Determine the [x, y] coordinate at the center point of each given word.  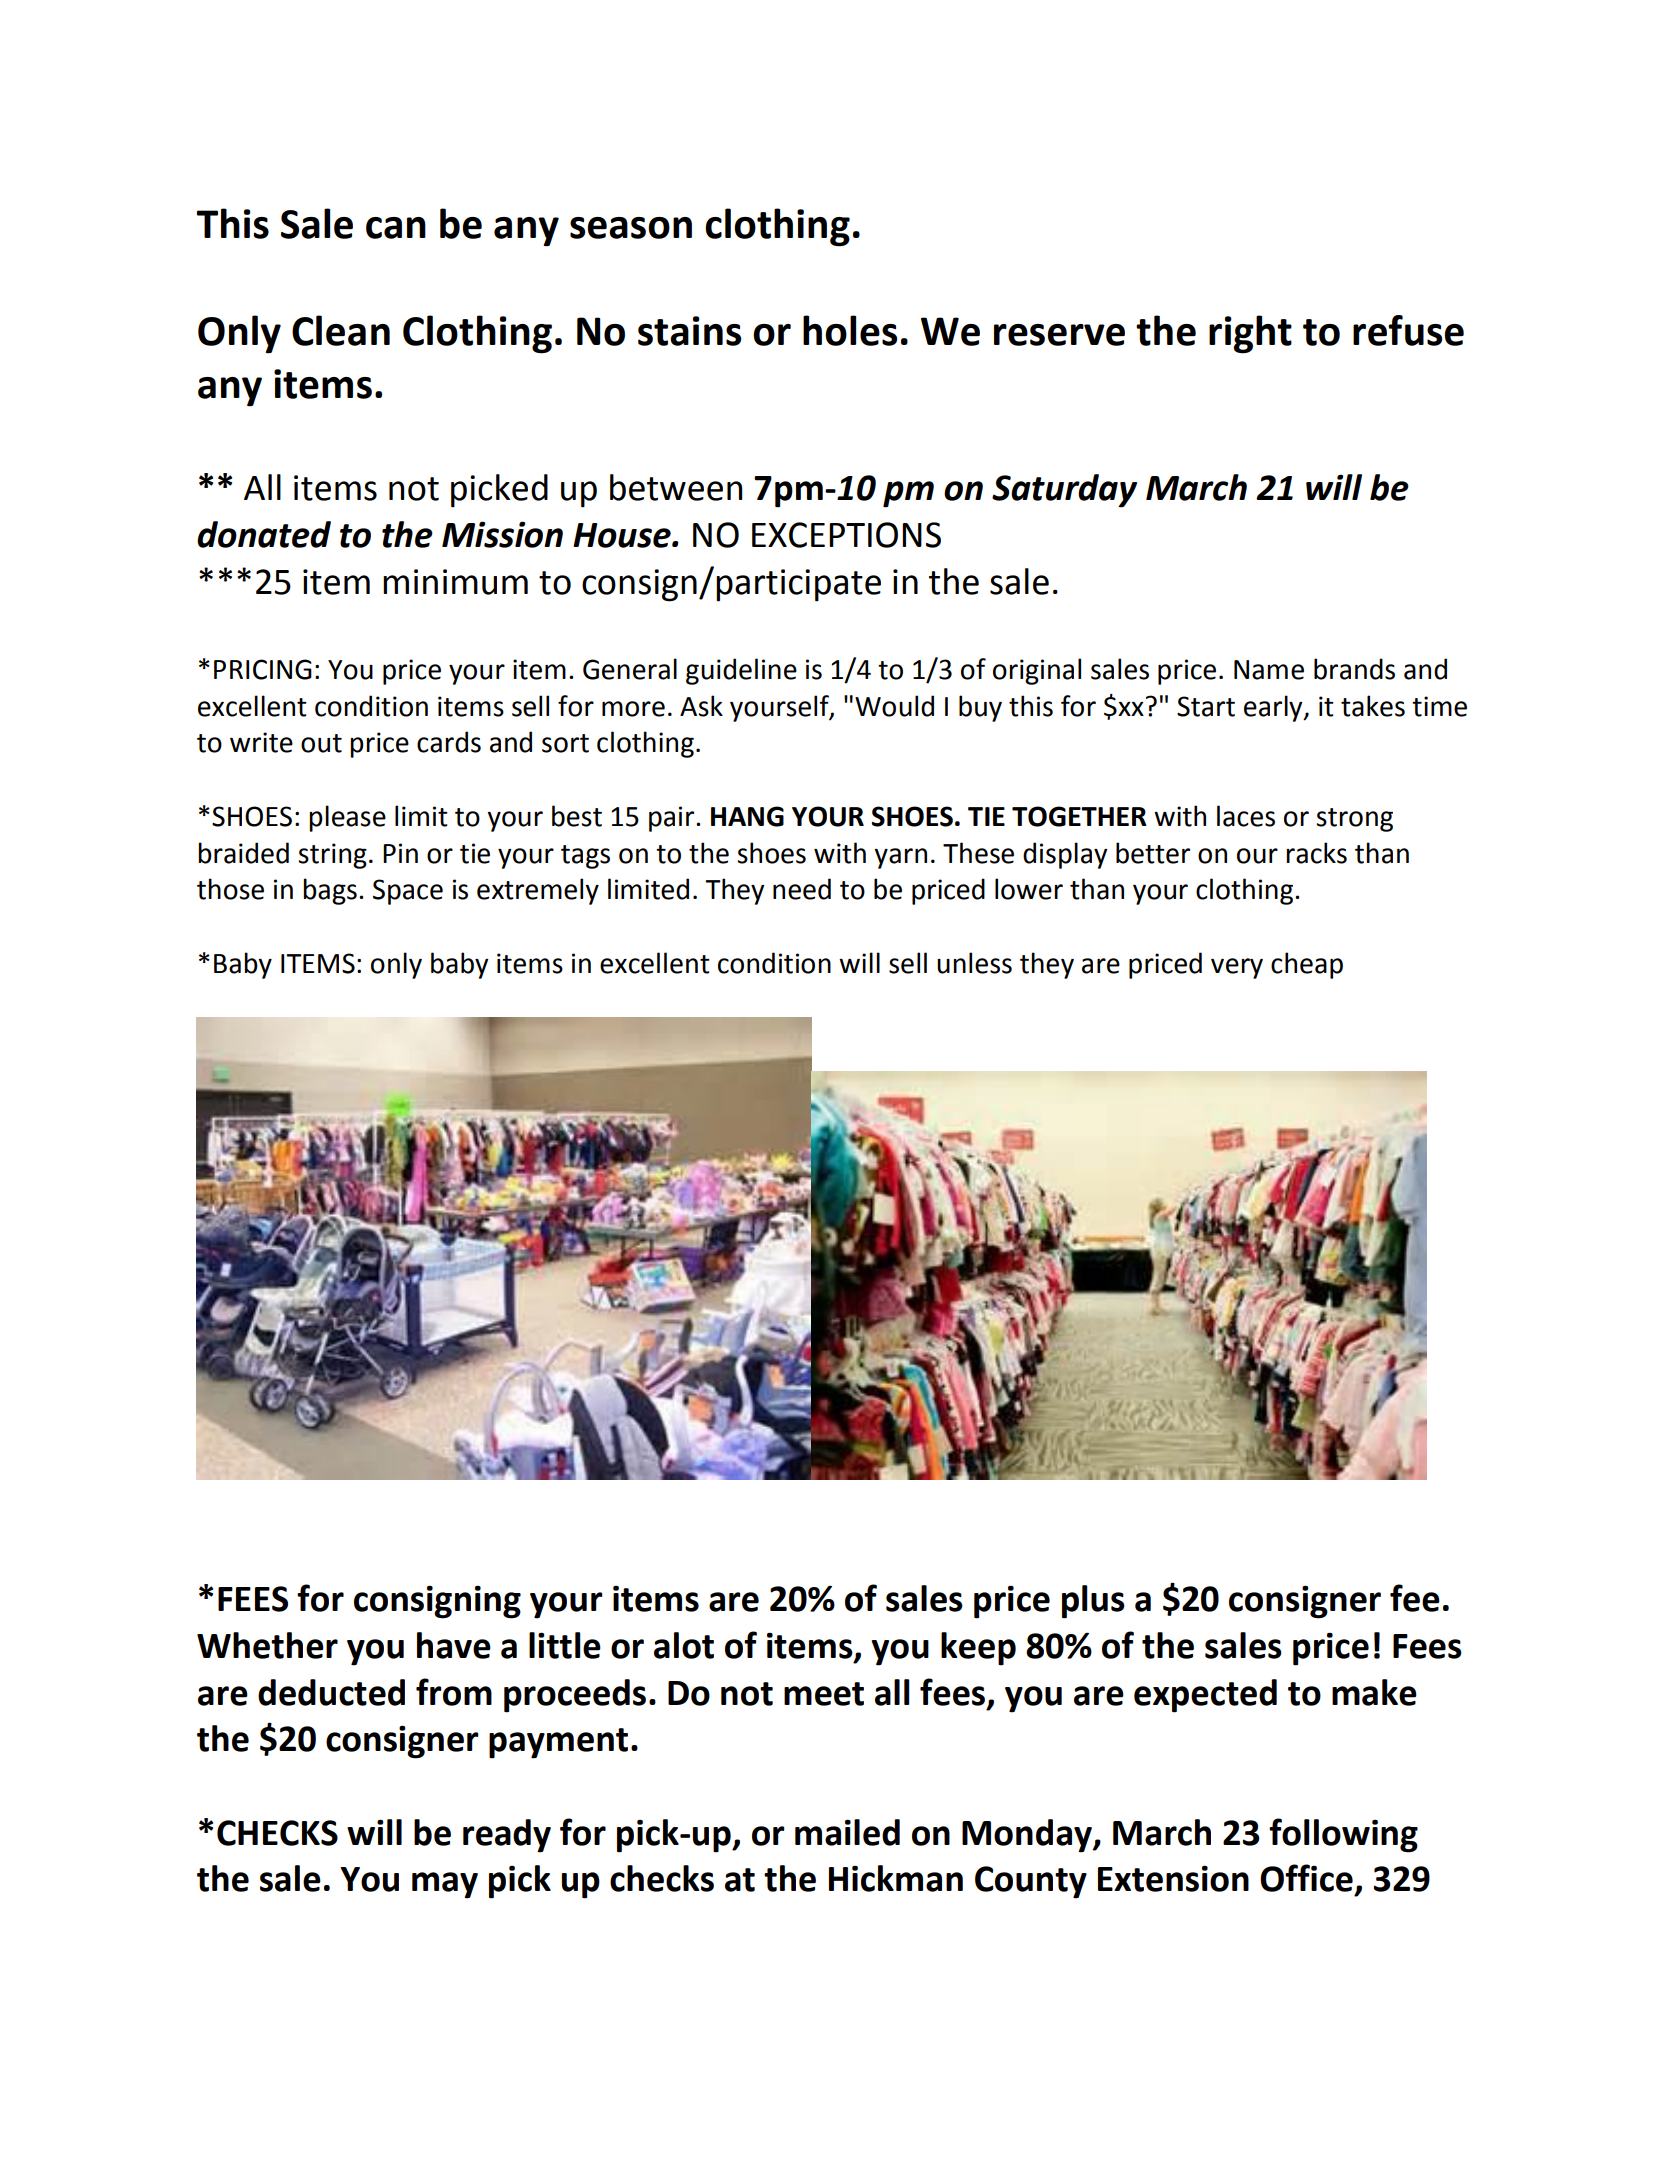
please [347, 818]
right [1250, 334]
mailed [847, 1832]
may [445, 1885]
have [454, 1645]
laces [1246, 816]
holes [850, 330]
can [396, 228]
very [1237, 968]
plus [1093, 1602]
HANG [747, 816]
